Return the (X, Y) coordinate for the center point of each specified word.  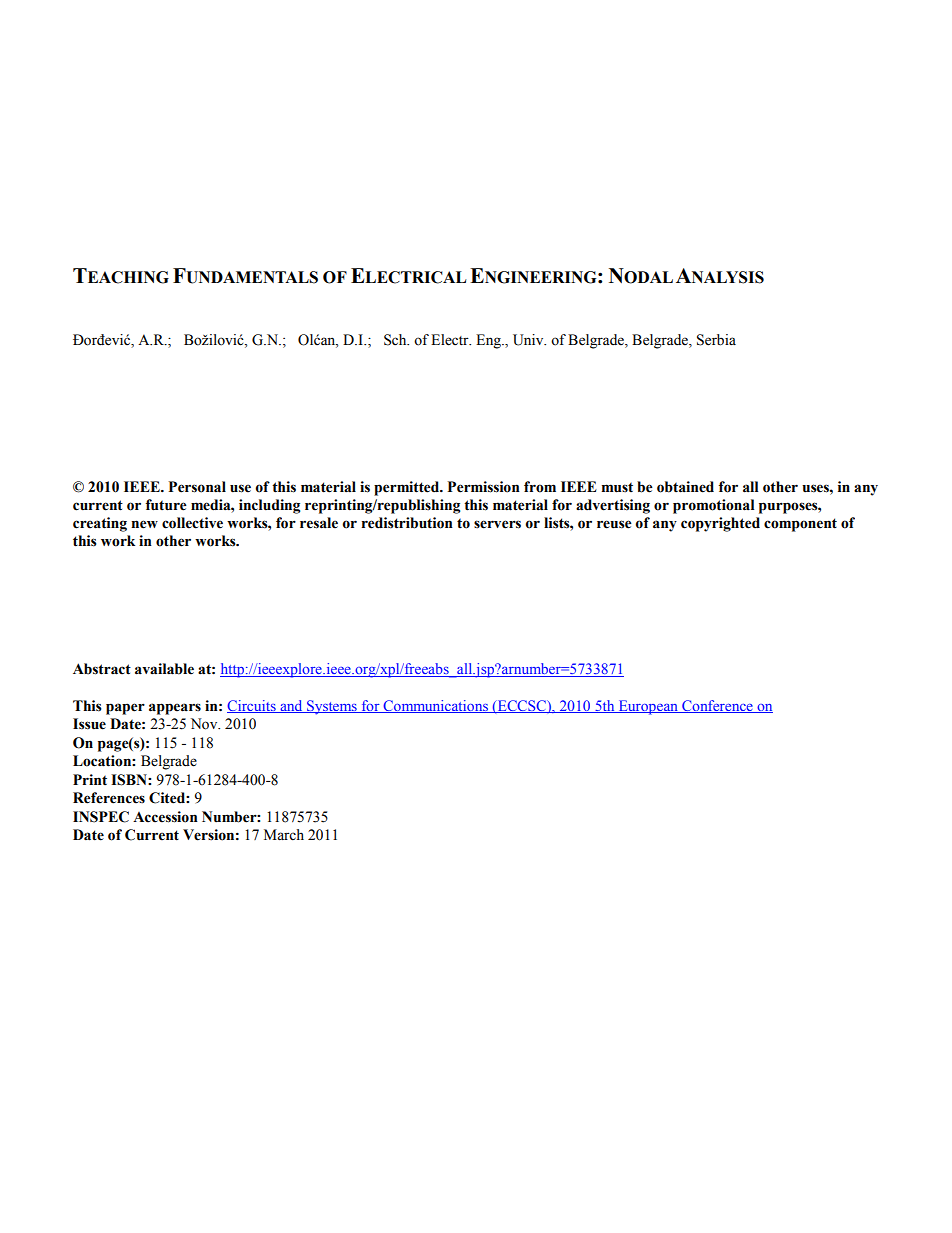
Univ (529, 340)
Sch (396, 340)
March (284, 835)
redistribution (407, 523)
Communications (435, 706)
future (166, 505)
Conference (717, 706)
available (164, 669)
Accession (165, 817)
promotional (713, 506)
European (648, 707)
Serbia (716, 340)
